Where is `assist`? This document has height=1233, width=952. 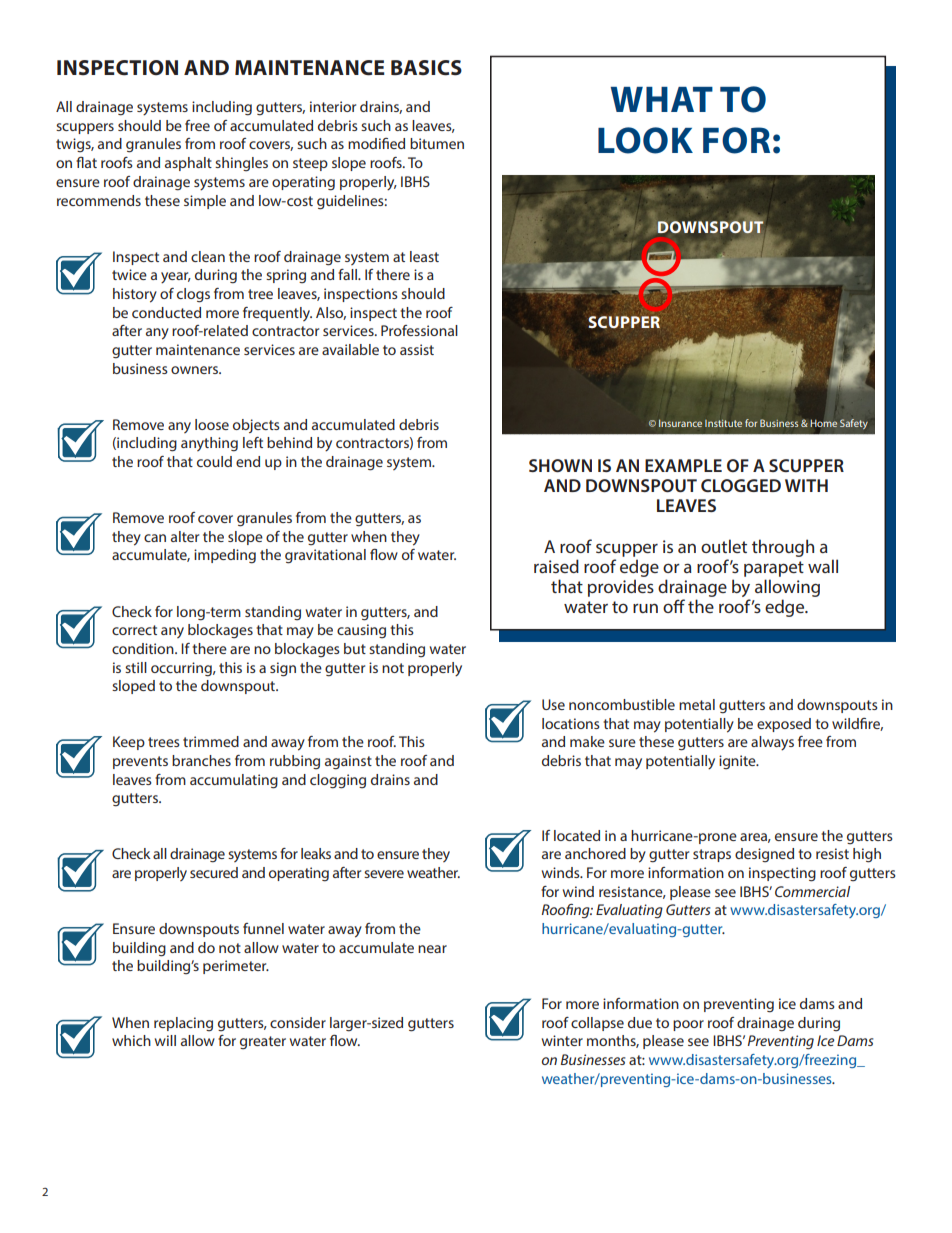
assist is located at coordinates (417, 349).
